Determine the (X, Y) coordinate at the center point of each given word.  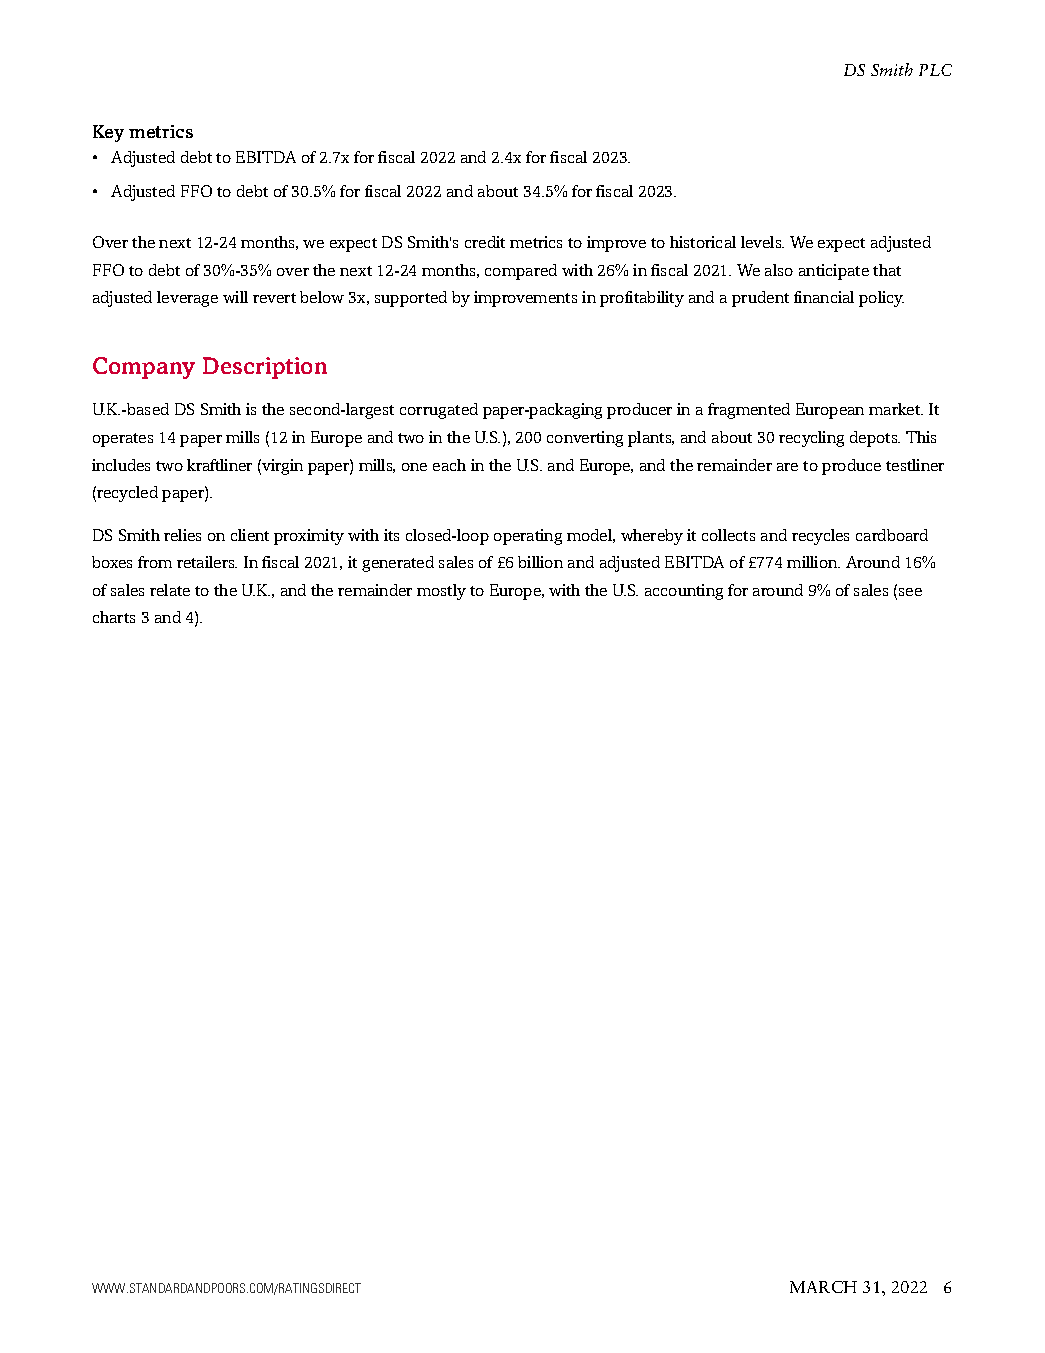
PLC (935, 70)
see (910, 592)
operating (528, 537)
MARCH (823, 1287)
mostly (441, 592)
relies (182, 535)
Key (108, 133)
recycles (820, 537)
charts (114, 617)
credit (485, 242)
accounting (684, 592)
